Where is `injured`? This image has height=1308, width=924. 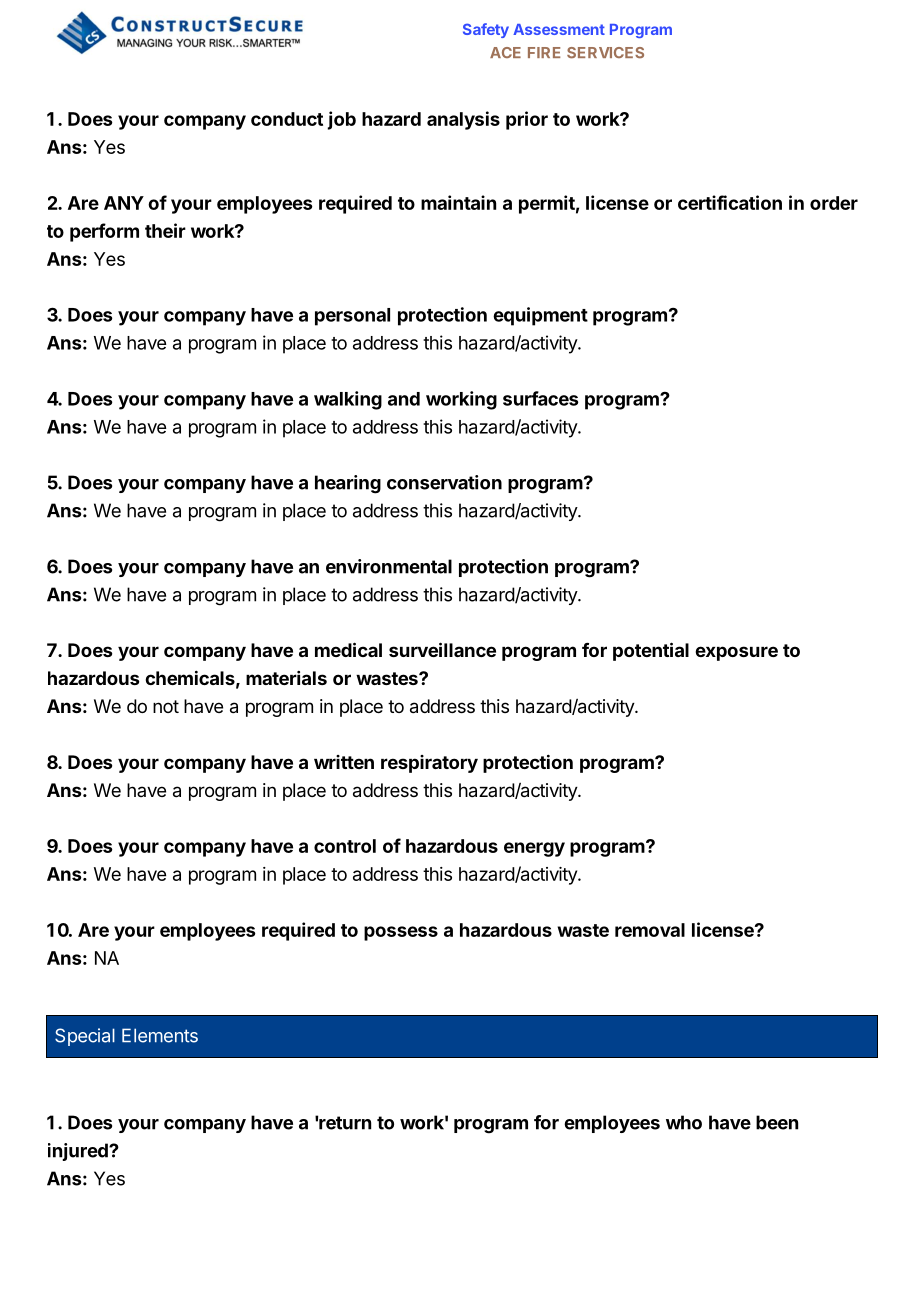 injured is located at coordinates (79, 1152).
